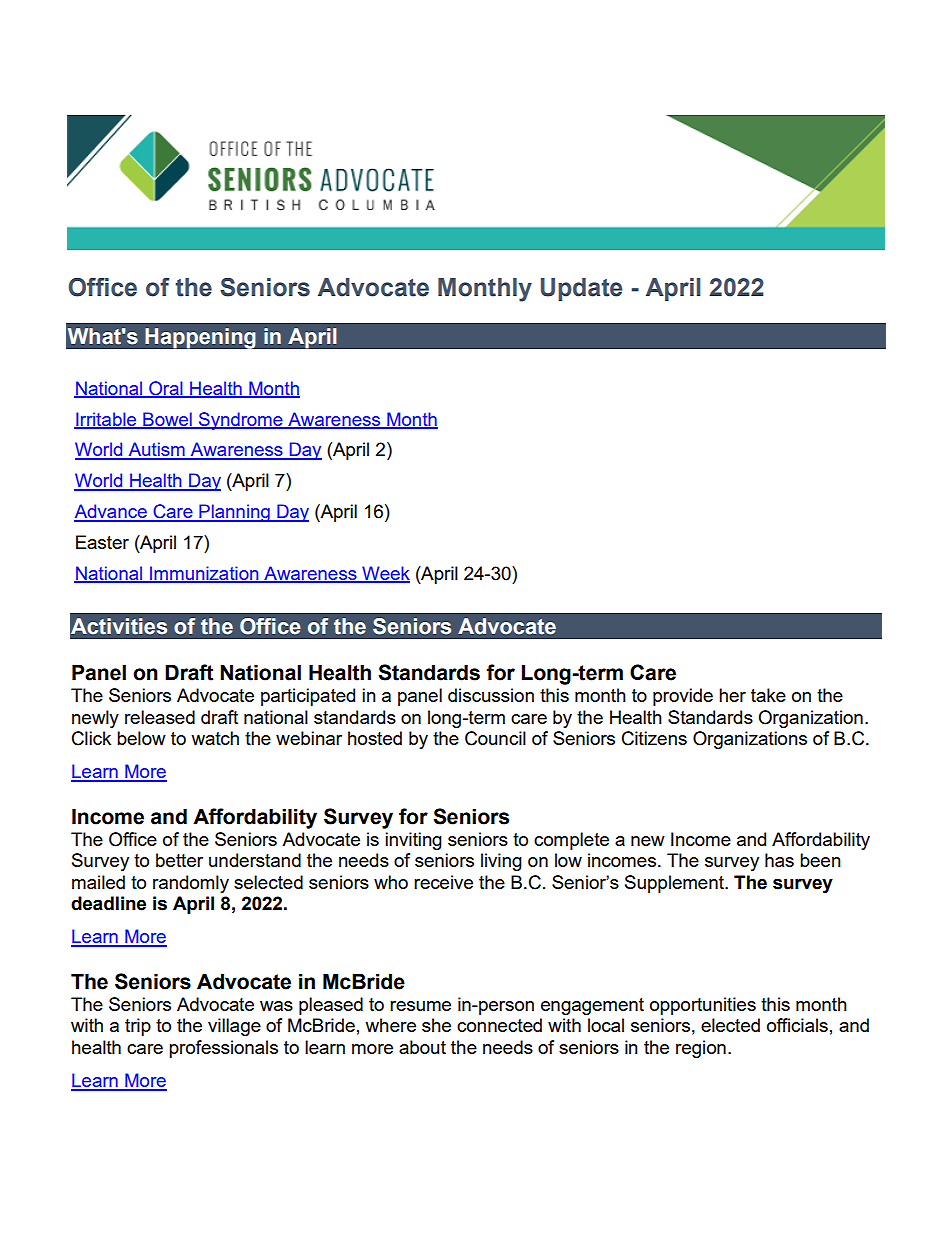  I want to click on discussion, so click(491, 695).
